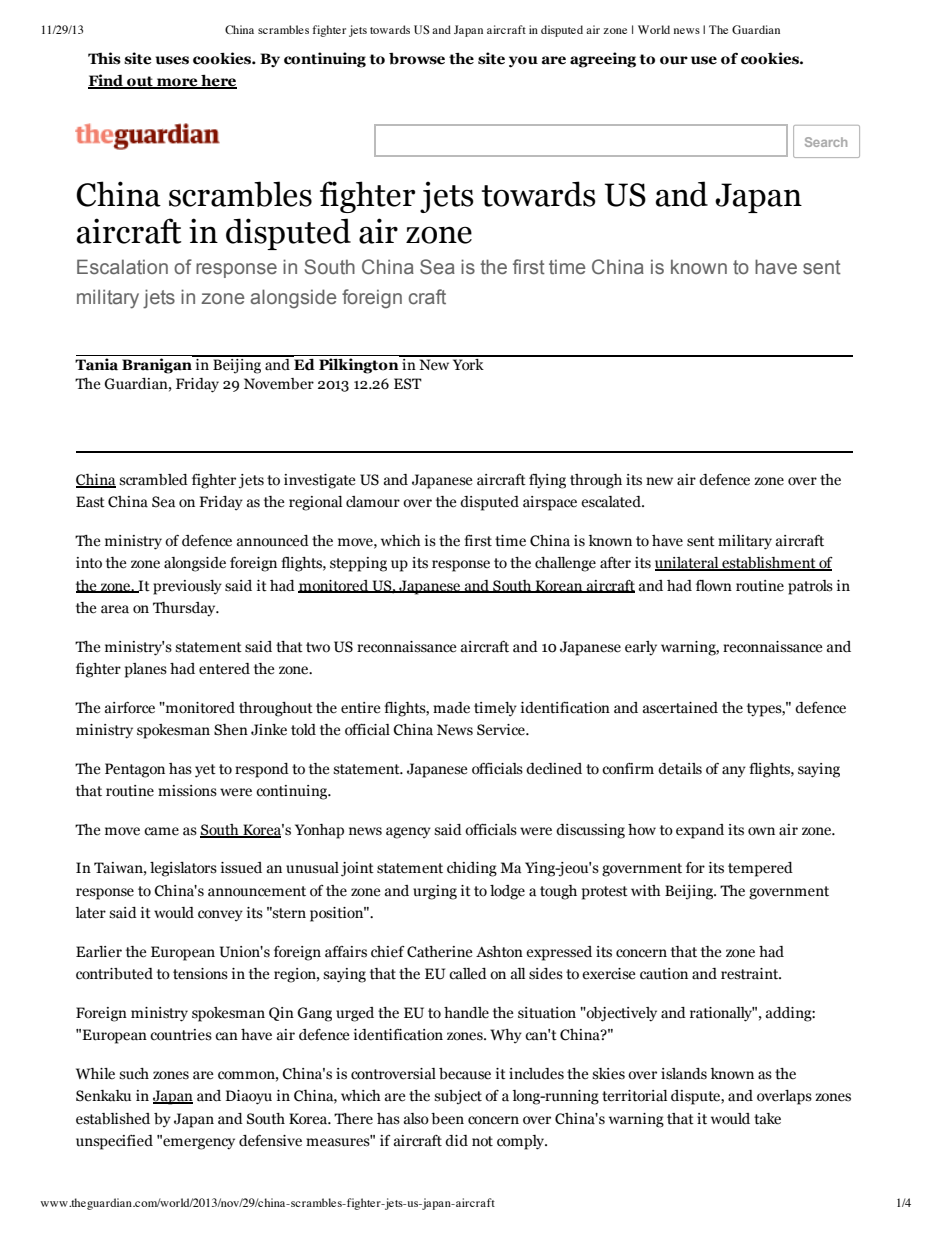 Image resolution: width=952 pixels, height=1233 pixels. Describe the element at coordinates (826, 142) in the page. I see `Search` at that location.
